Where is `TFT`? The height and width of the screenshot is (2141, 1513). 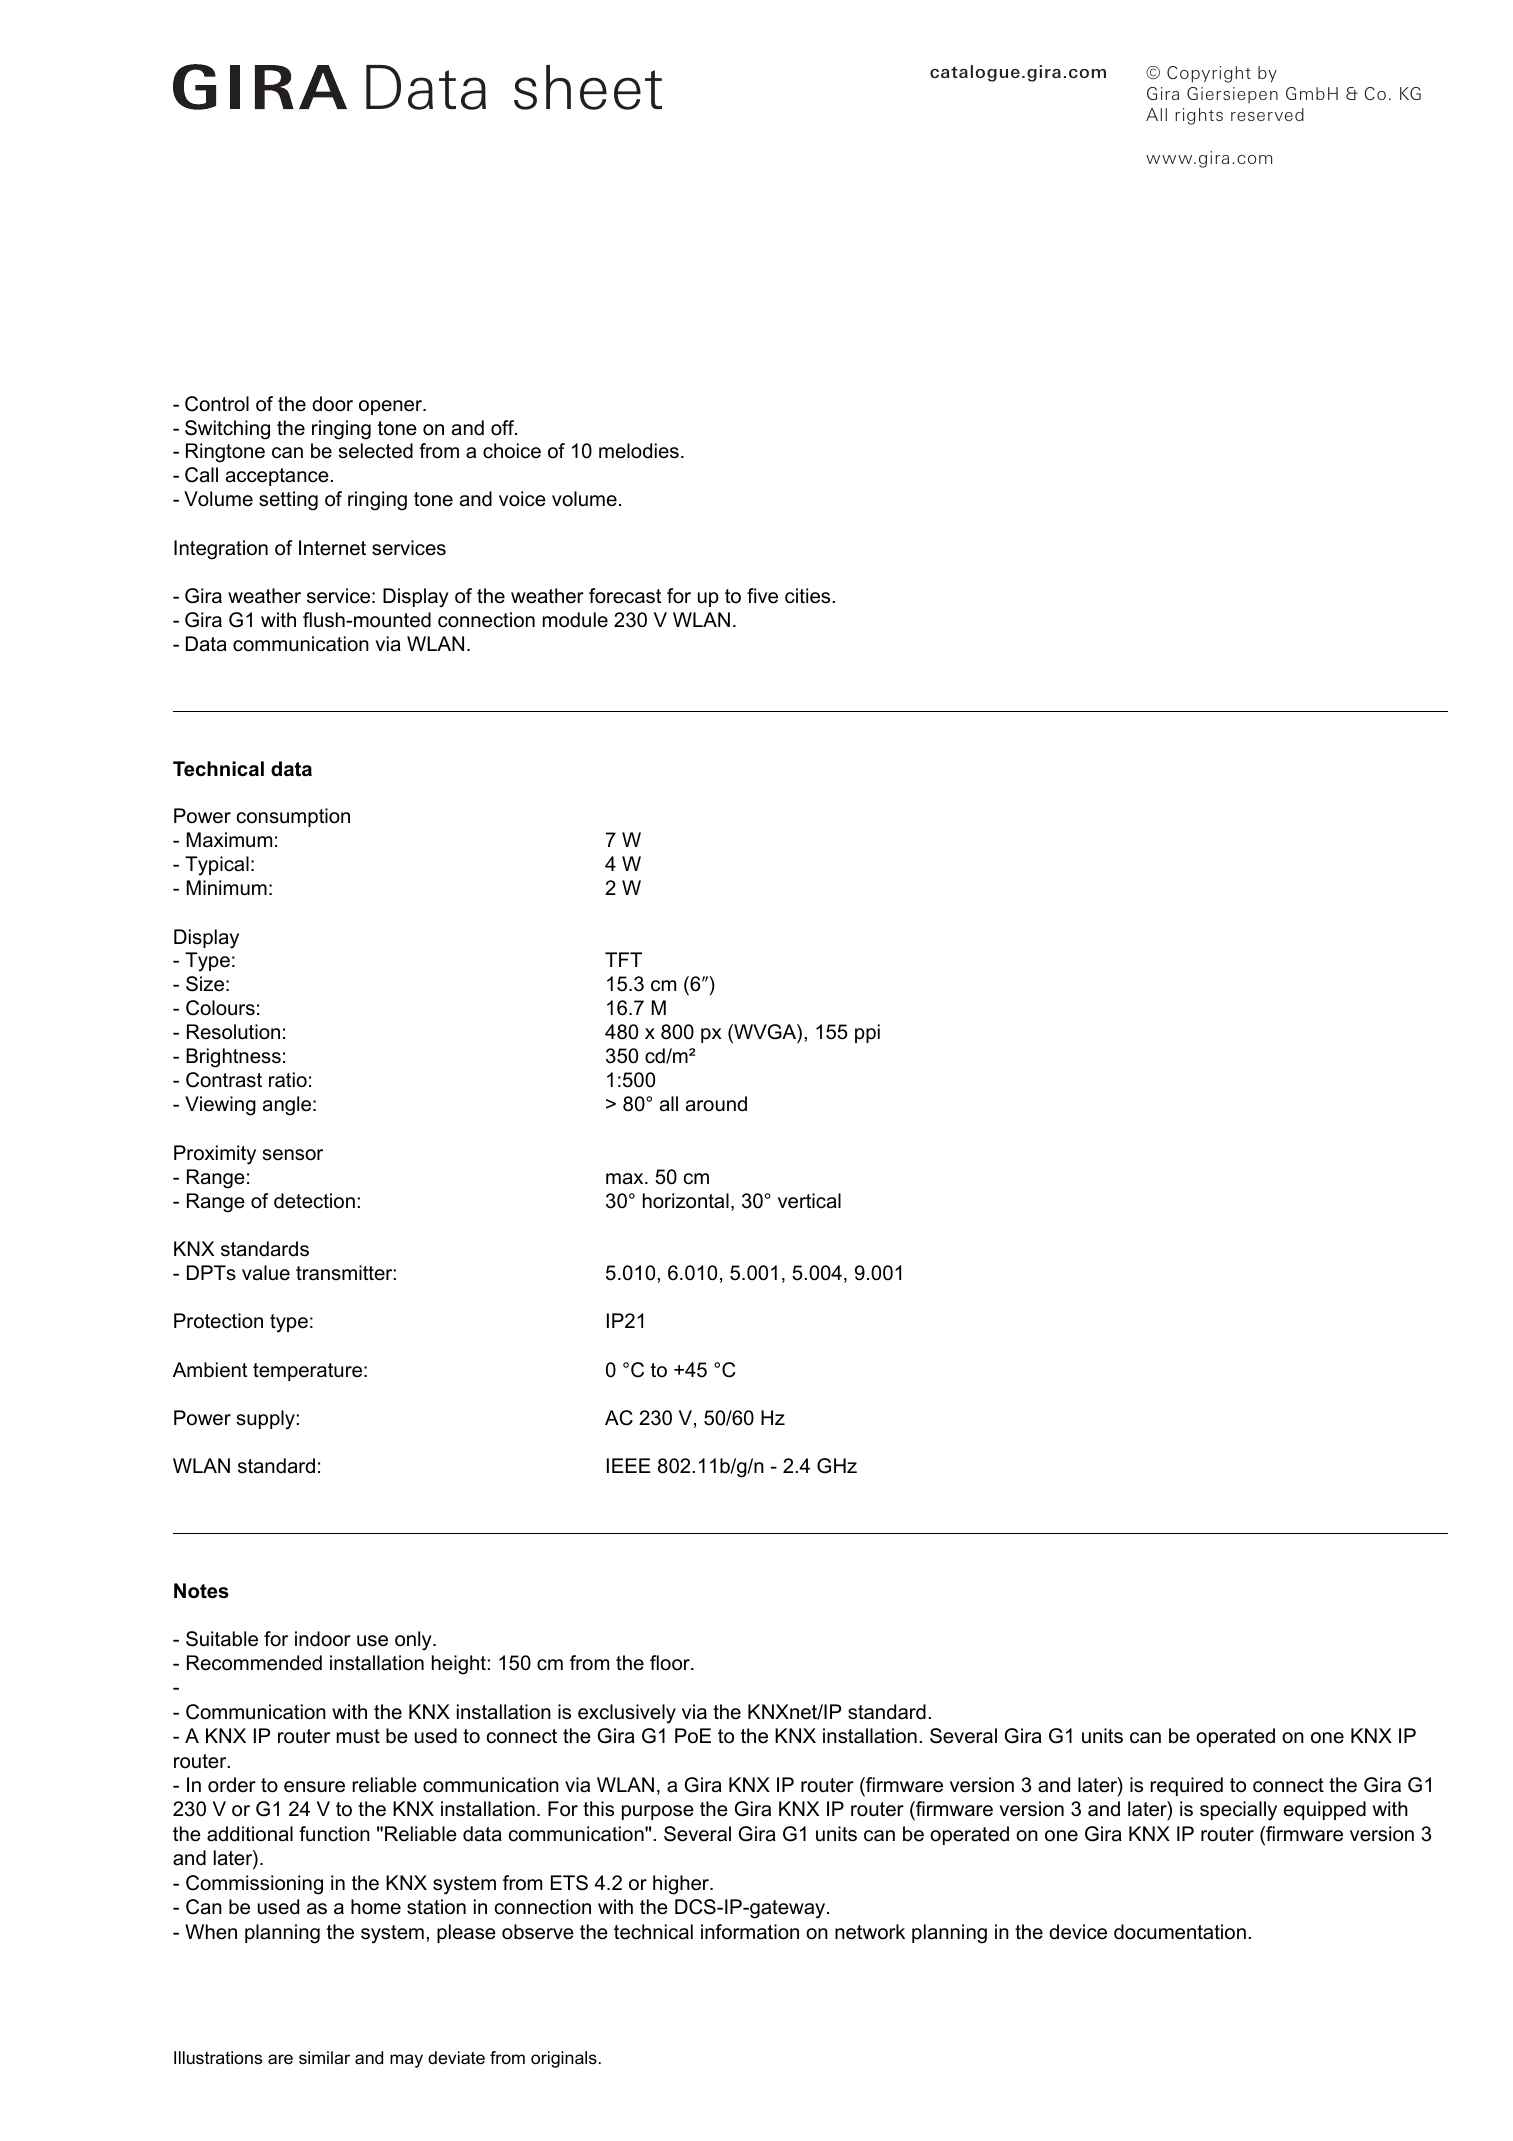
TFT is located at coordinates (623, 959).
